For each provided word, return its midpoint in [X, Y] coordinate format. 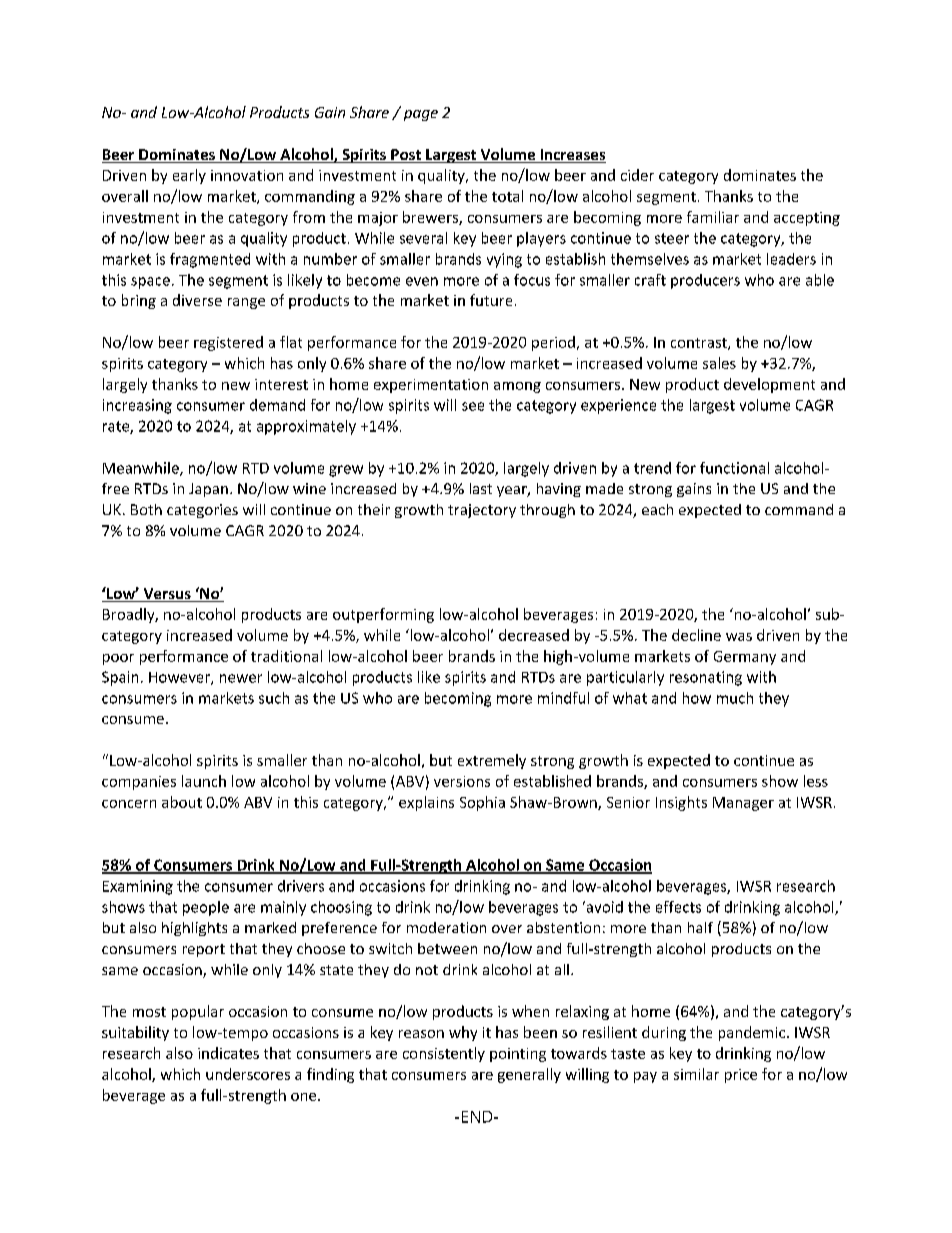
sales [719, 363]
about [182, 802]
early [189, 176]
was [739, 637]
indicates [228, 1053]
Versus [167, 595]
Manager [743, 804]
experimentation [431, 386]
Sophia [482, 803]
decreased [534, 635]
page [421, 115]
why [463, 1033]
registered [228, 343]
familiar [713, 217]
